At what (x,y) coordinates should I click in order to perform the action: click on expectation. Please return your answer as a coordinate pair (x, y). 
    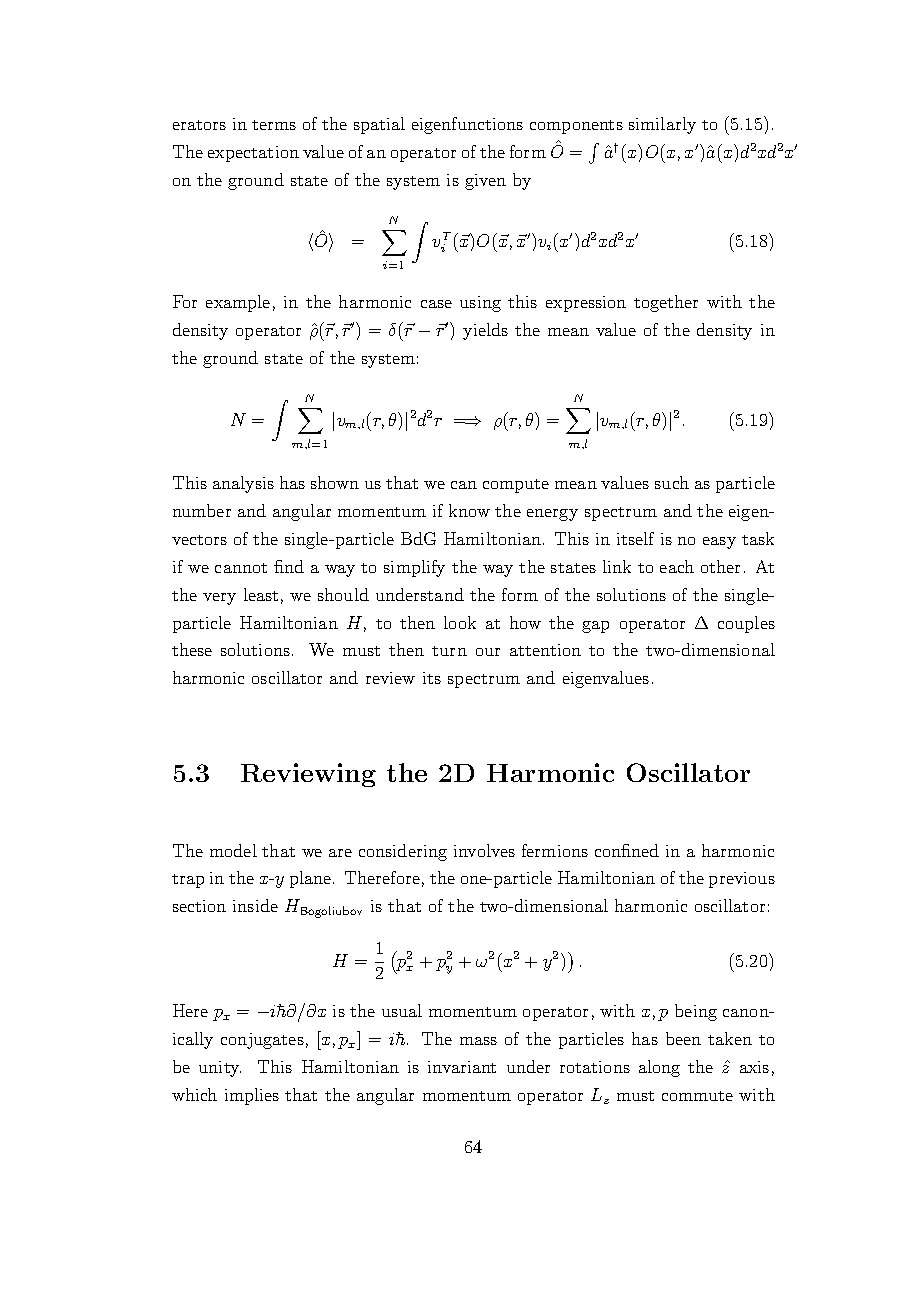
    Looking at the image, I should click on (253, 154).
